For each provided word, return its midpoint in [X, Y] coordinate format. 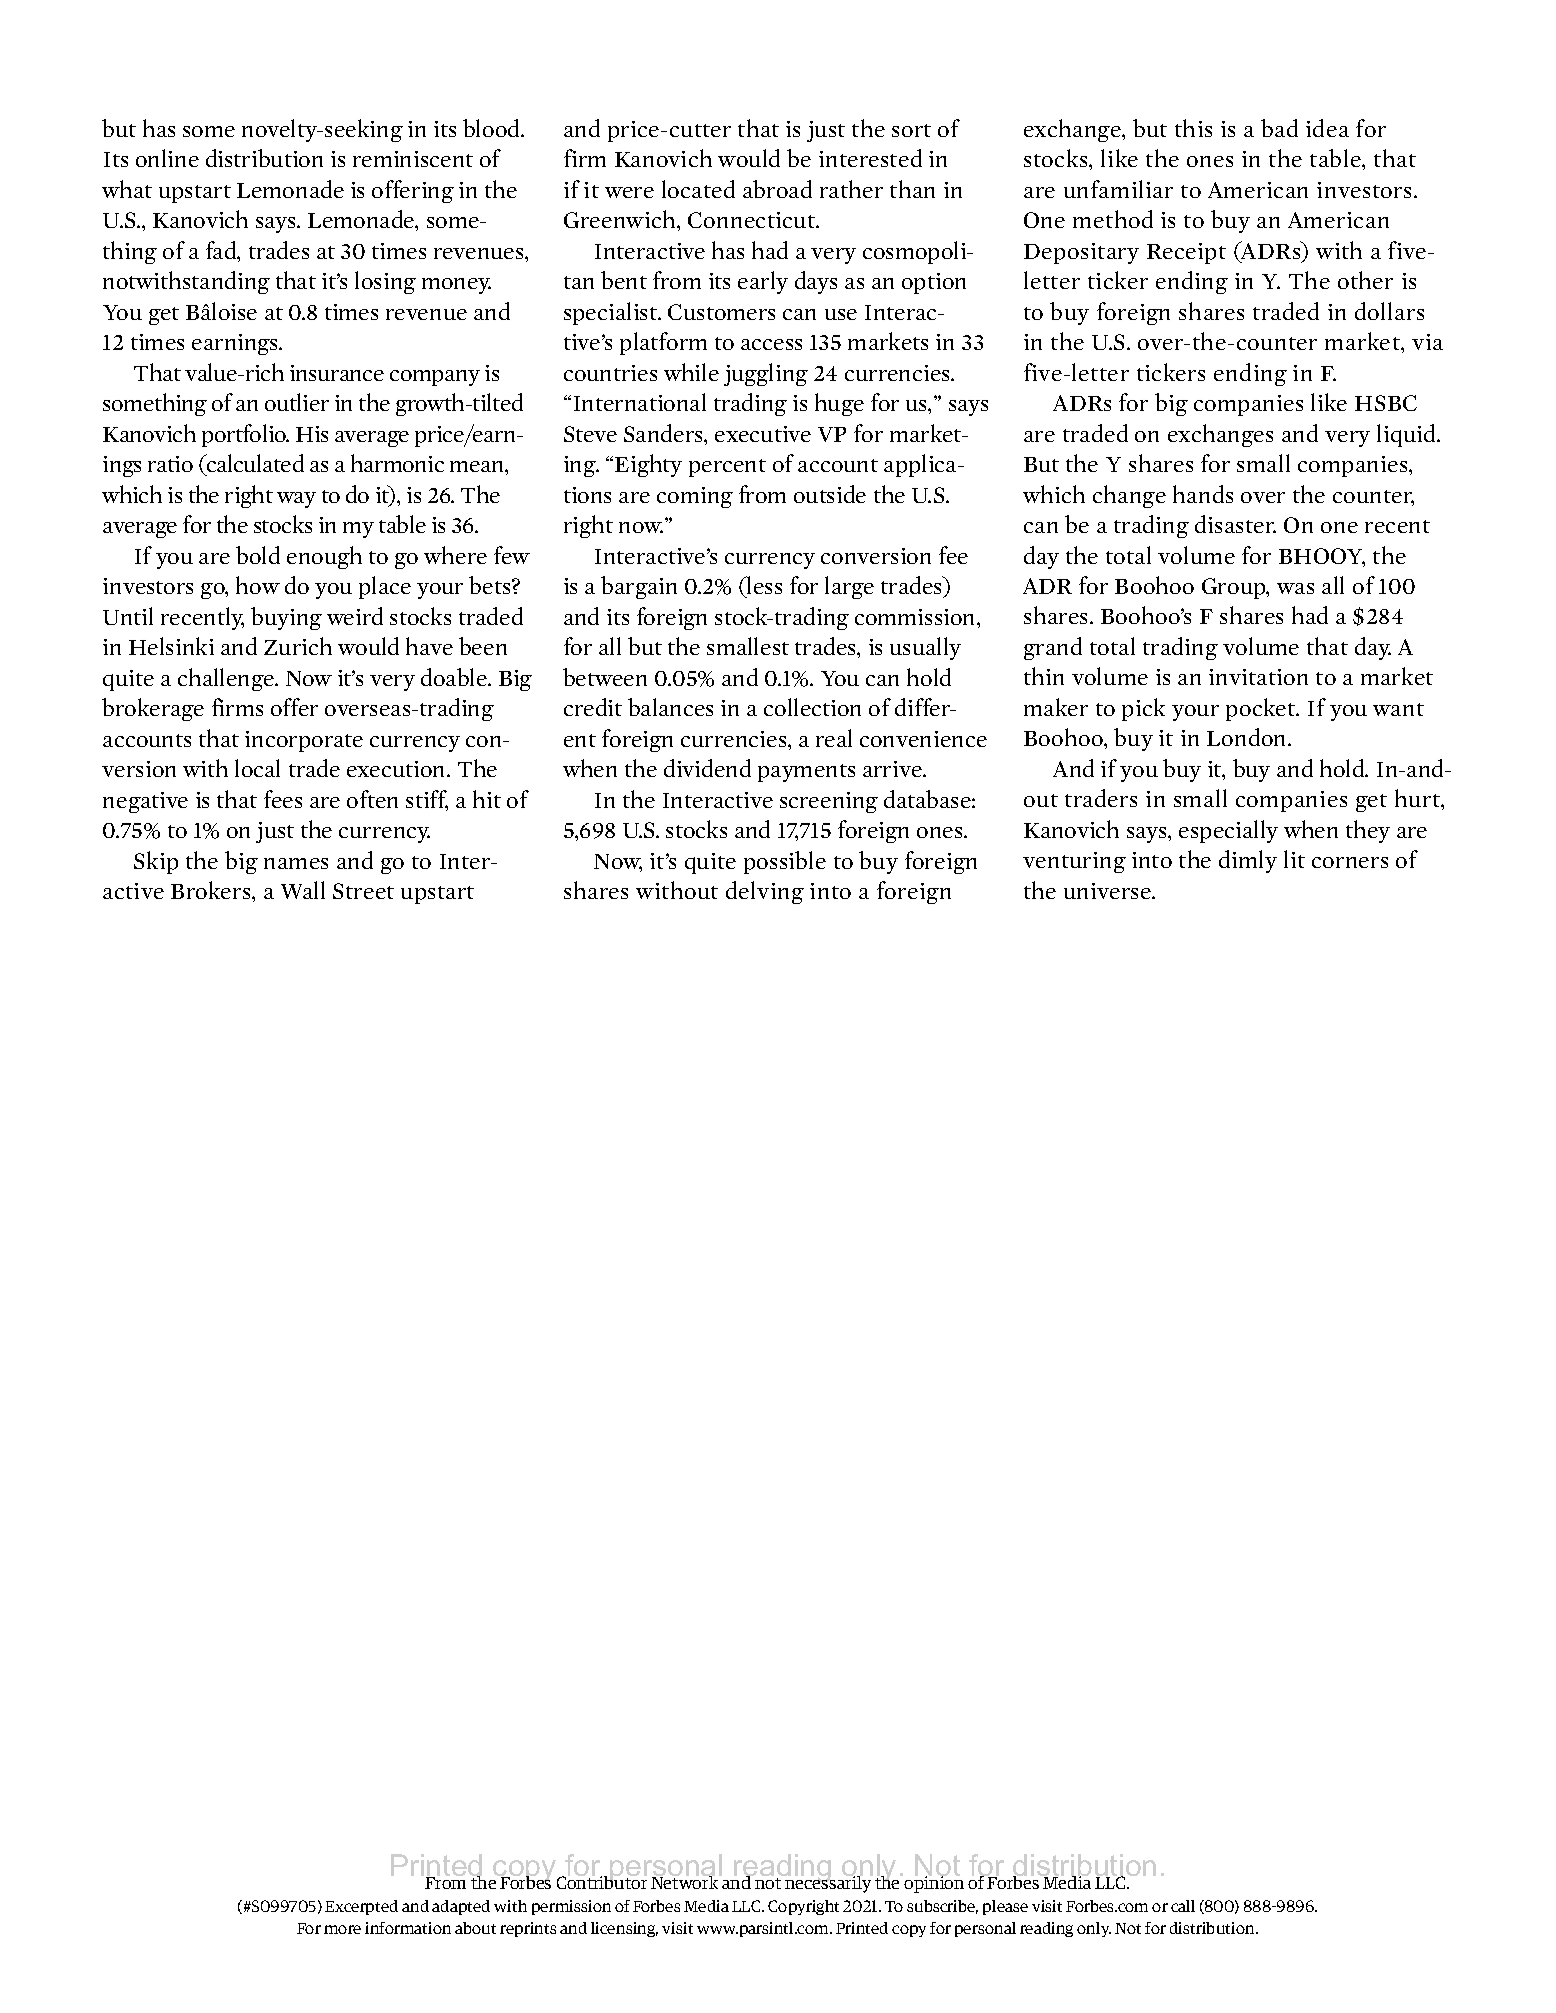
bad [1279, 128]
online [167, 158]
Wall [303, 890]
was [1295, 588]
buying [286, 618]
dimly [1248, 861]
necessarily [828, 1883]
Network [686, 1881]
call [1183, 1906]
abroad [777, 189]
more [342, 1929]
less [763, 585]
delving [765, 892]
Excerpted [361, 1907]
